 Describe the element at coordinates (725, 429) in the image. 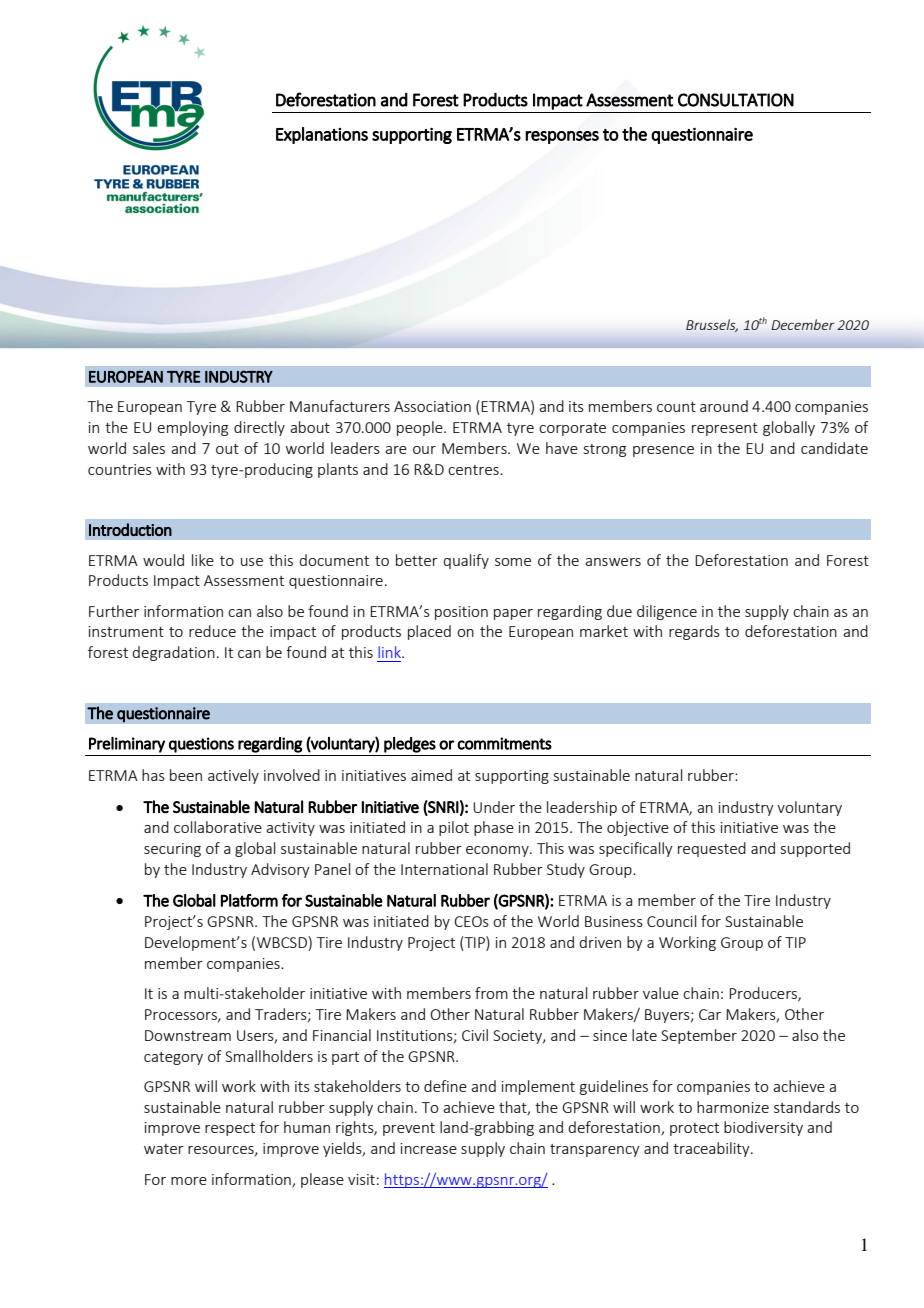

I see `represent` at that location.
